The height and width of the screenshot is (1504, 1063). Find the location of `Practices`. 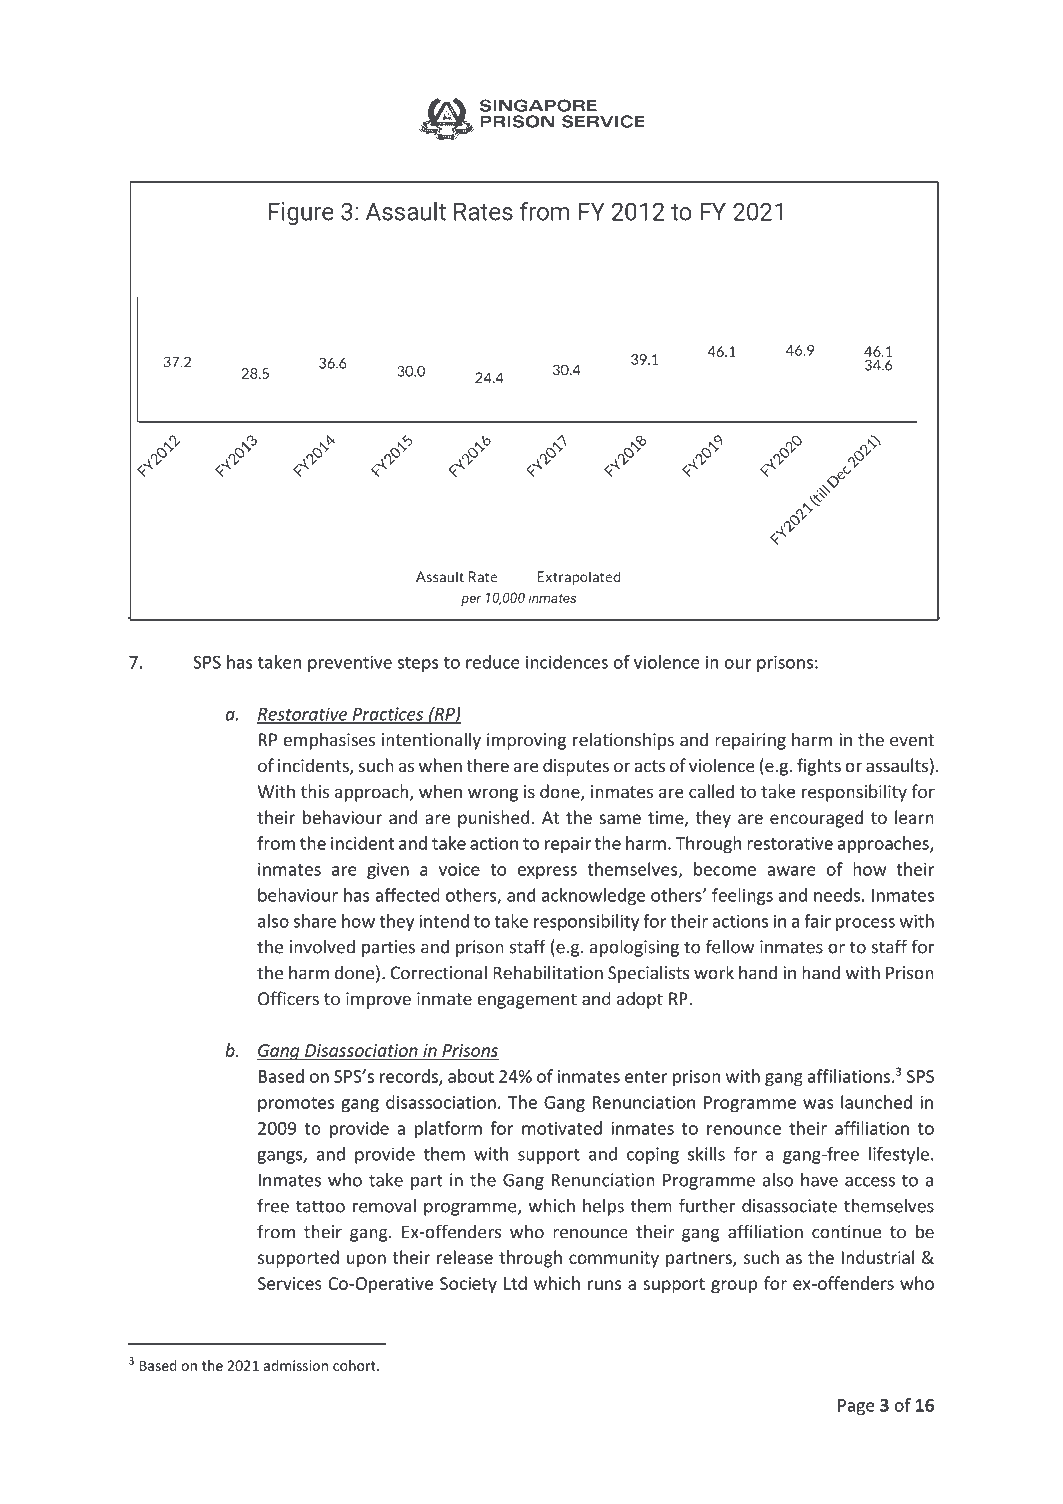

Practices is located at coordinates (388, 715).
